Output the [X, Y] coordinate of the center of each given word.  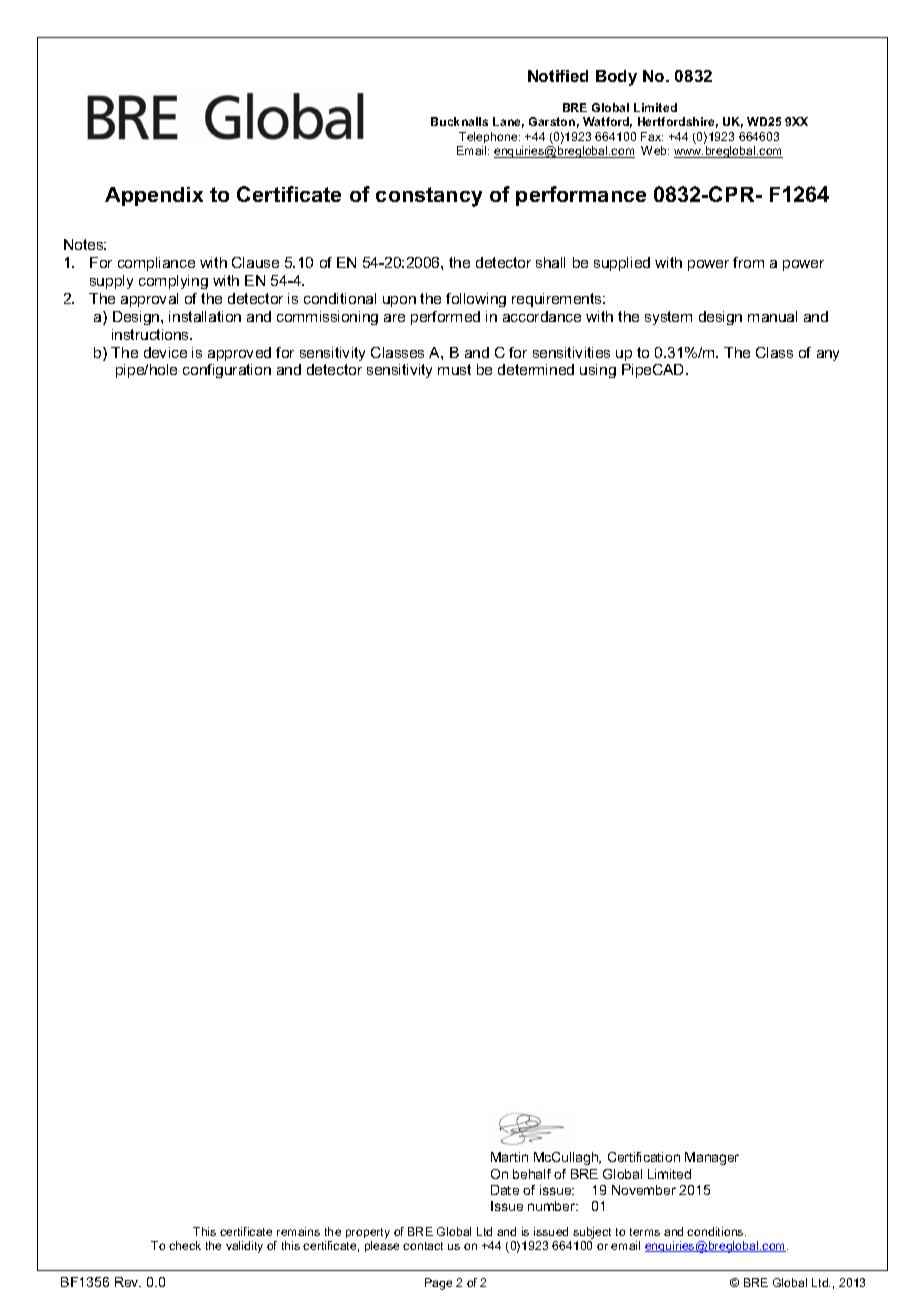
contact [423, 1246]
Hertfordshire [678, 122]
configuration [227, 371]
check [185, 1245]
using [598, 371]
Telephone [489, 137]
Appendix [154, 196]
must [454, 369]
